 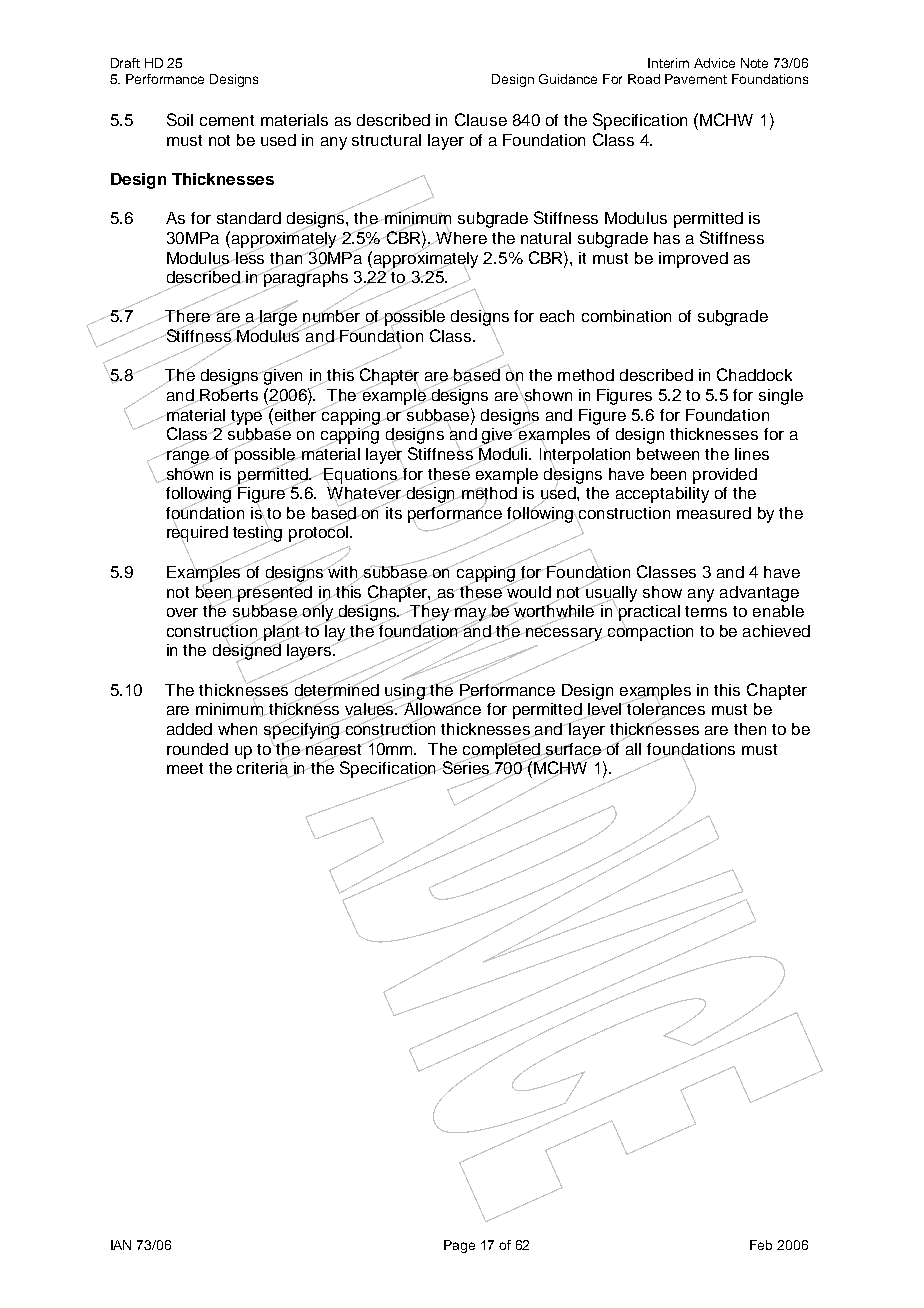 What do you see at coordinates (696, 79) in the image?
I see `Pavement` at bounding box center [696, 79].
